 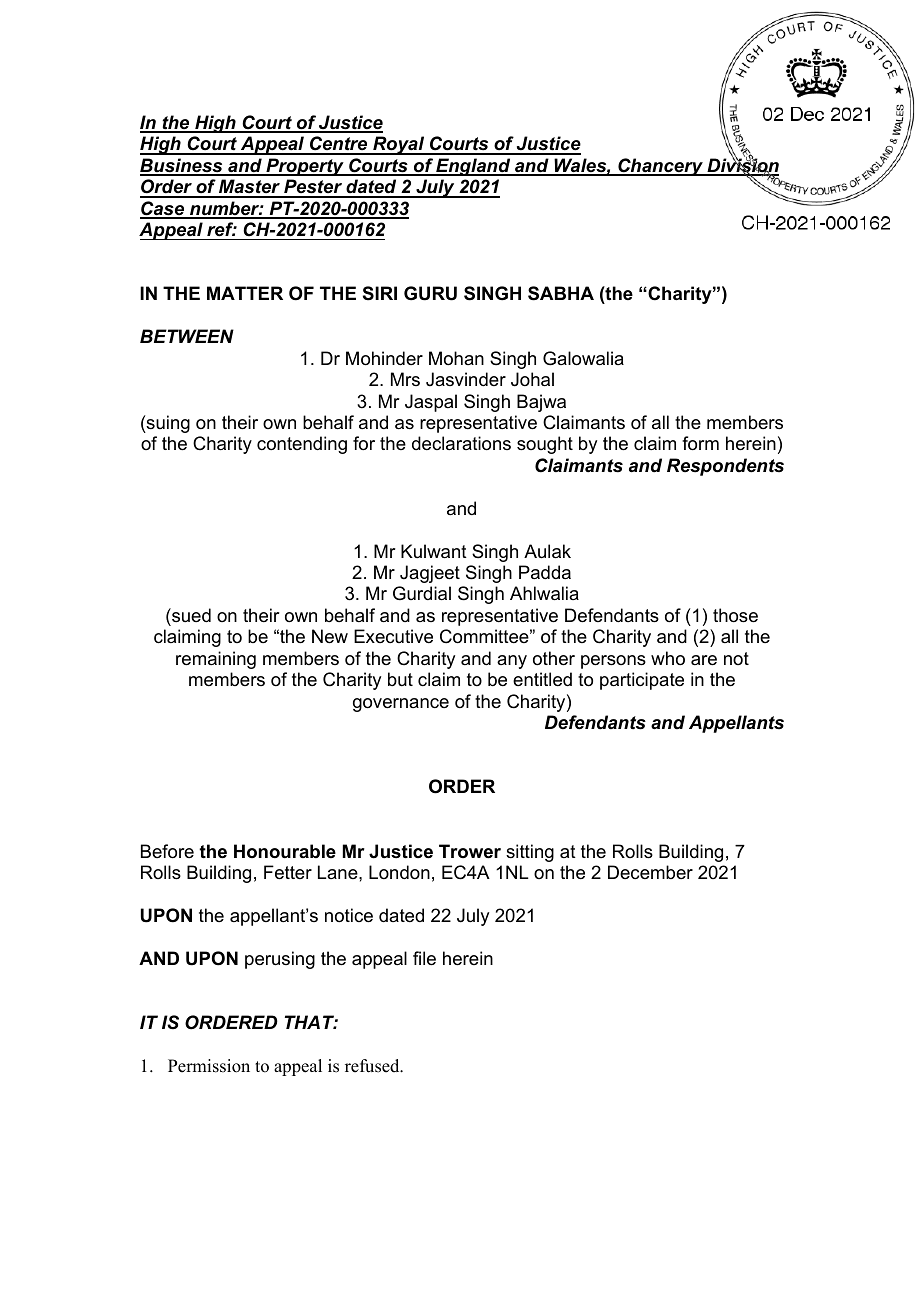 What do you see at coordinates (424, 958) in the screenshot?
I see `file` at bounding box center [424, 958].
